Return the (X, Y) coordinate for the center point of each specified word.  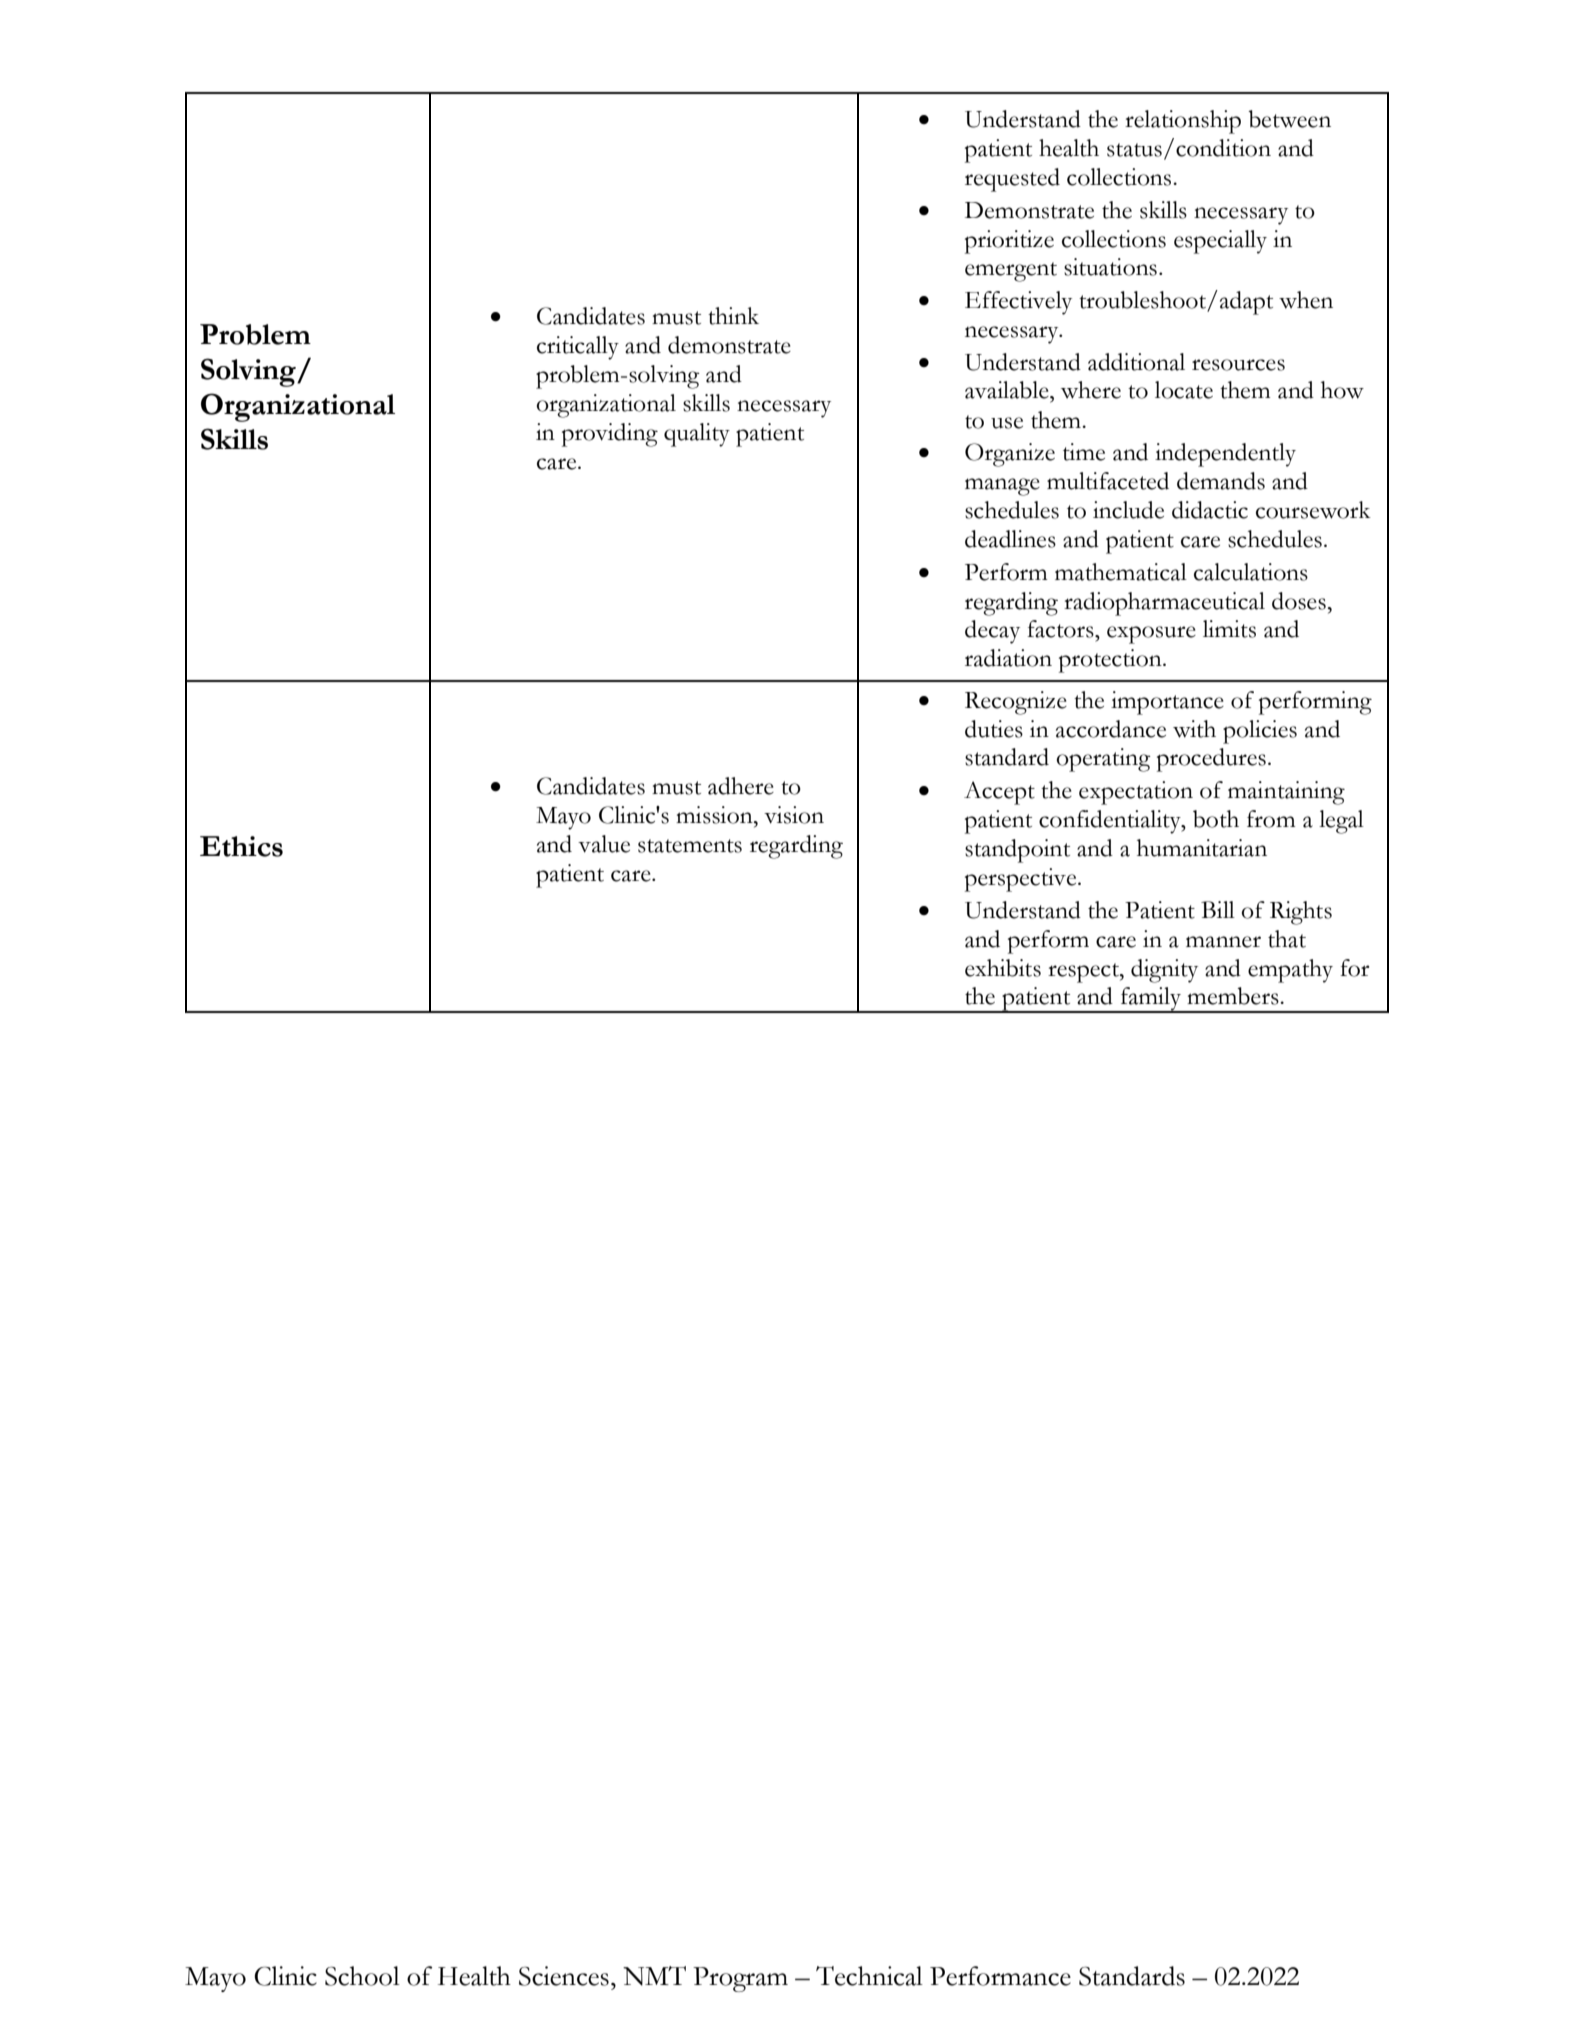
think (733, 316)
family (1150, 1000)
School (362, 1976)
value (604, 844)
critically (578, 348)
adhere (741, 786)
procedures (1211, 760)
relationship (1183, 122)
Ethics (241, 846)
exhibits (1003, 968)
